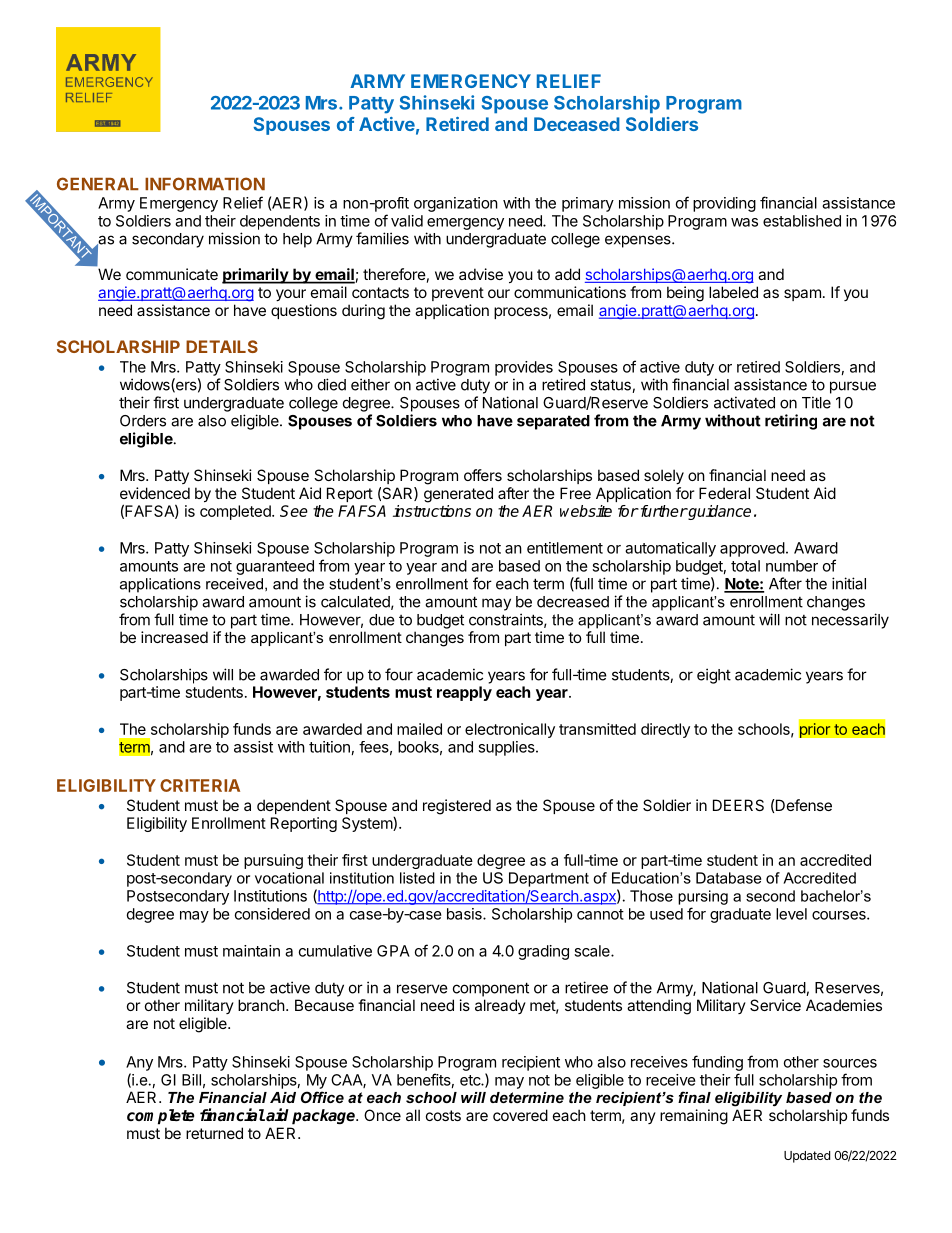 This image has height=1233, width=952. I want to click on returned, so click(214, 1133).
